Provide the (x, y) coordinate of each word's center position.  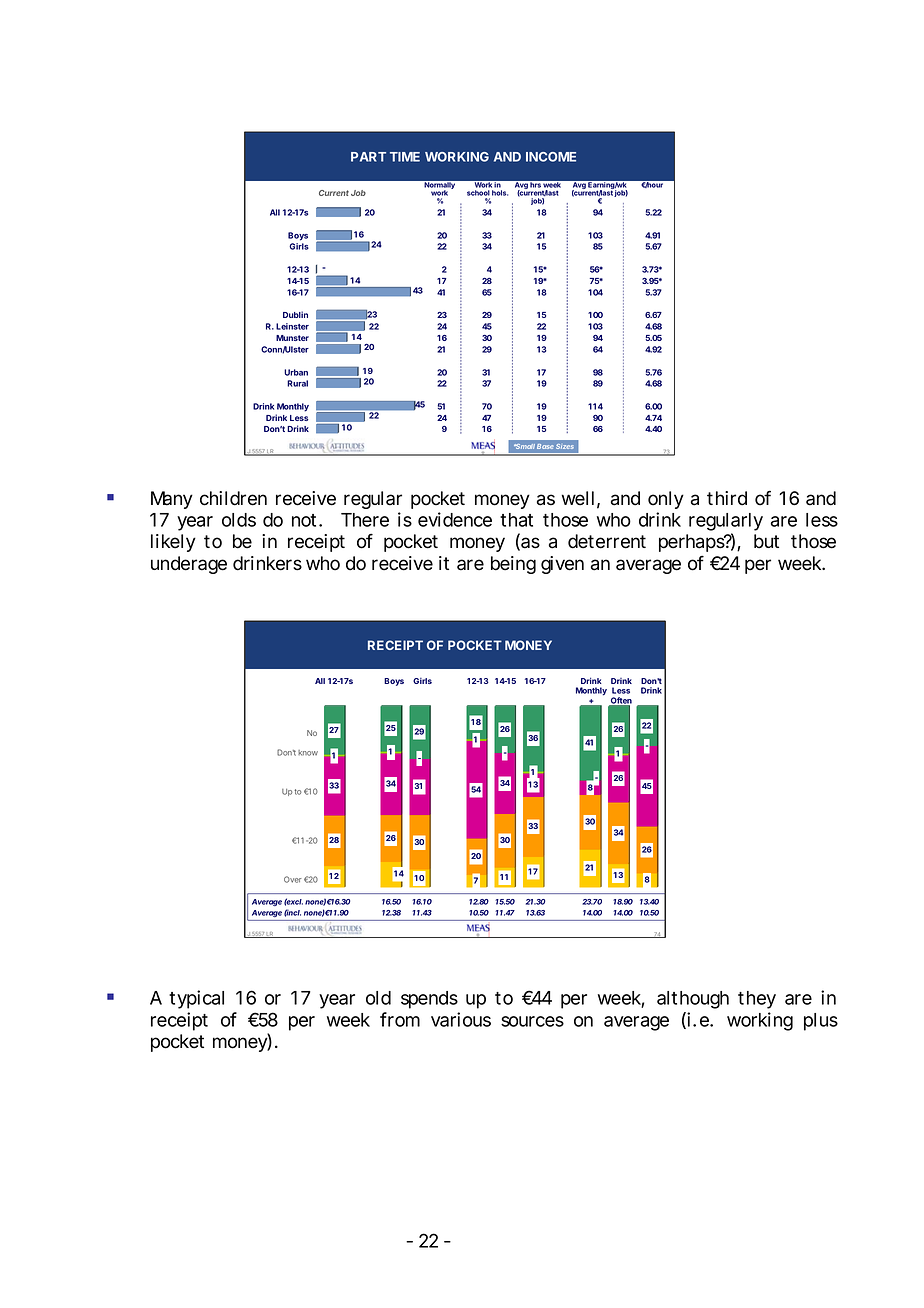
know (308, 753)
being (513, 565)
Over (293, 879)
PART (368, 157)
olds (239, 520)
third (727, 498)
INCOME (551, 157)
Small (524, 446)
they (757, 1000)
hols (500, 193)
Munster (292, 338)
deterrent (607, 541)
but (766, 541)
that (516, 520)
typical (196, 999)
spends (429, 1000)
